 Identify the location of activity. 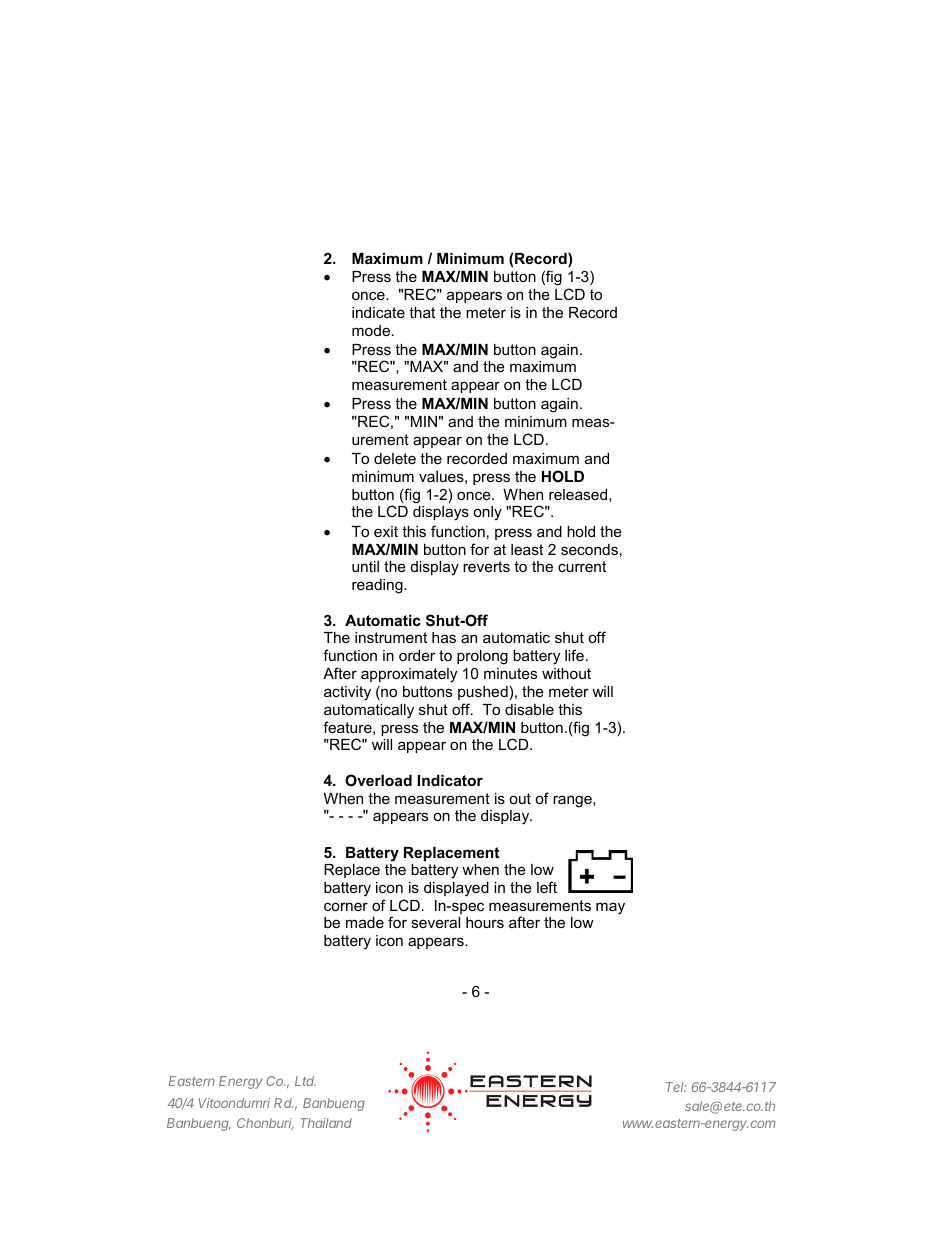
(347, 693).
